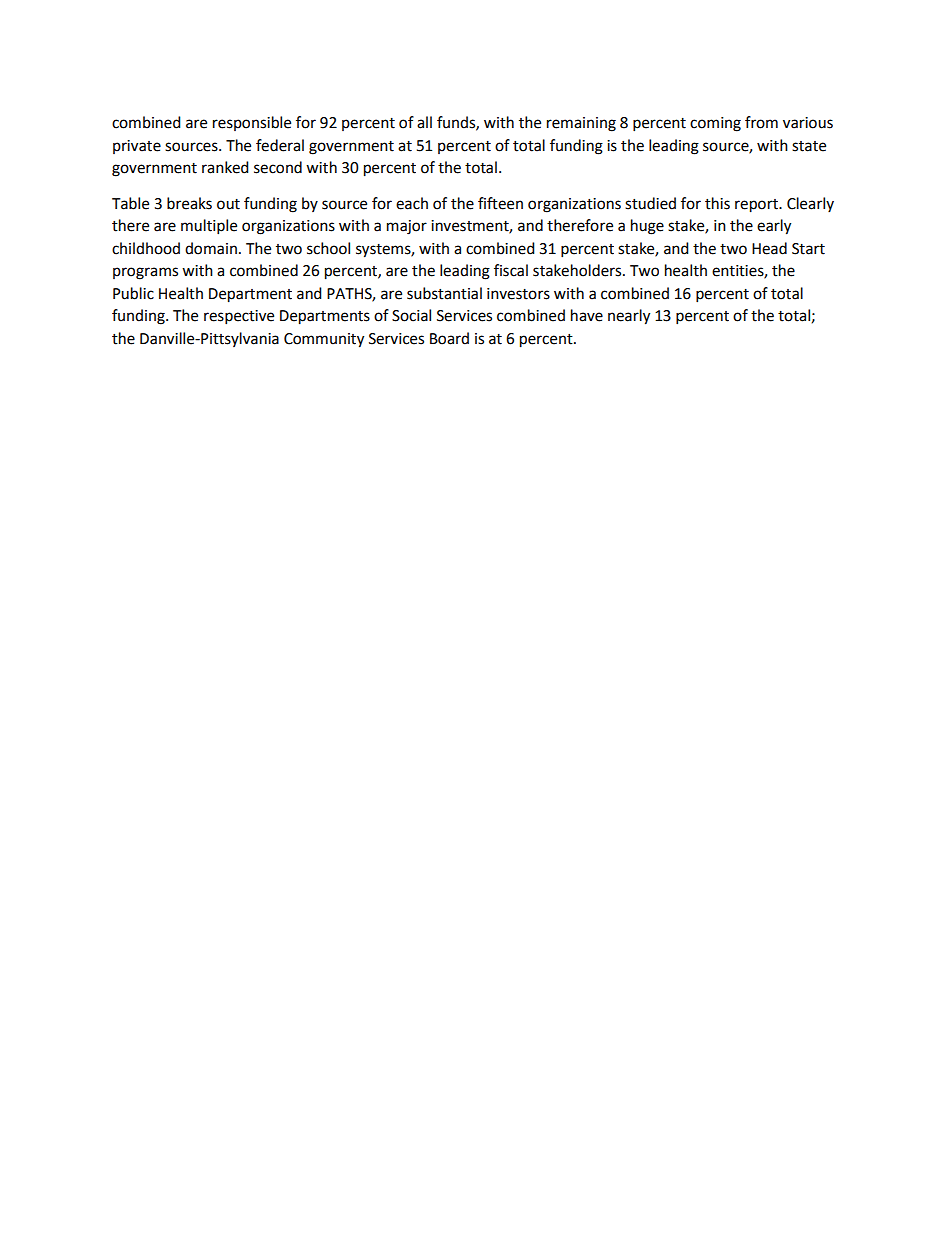 This screenshot has width=952, height=1233. Describe the element at coordinates (647, 227) in the screenshot. I see `huge` at that location.
